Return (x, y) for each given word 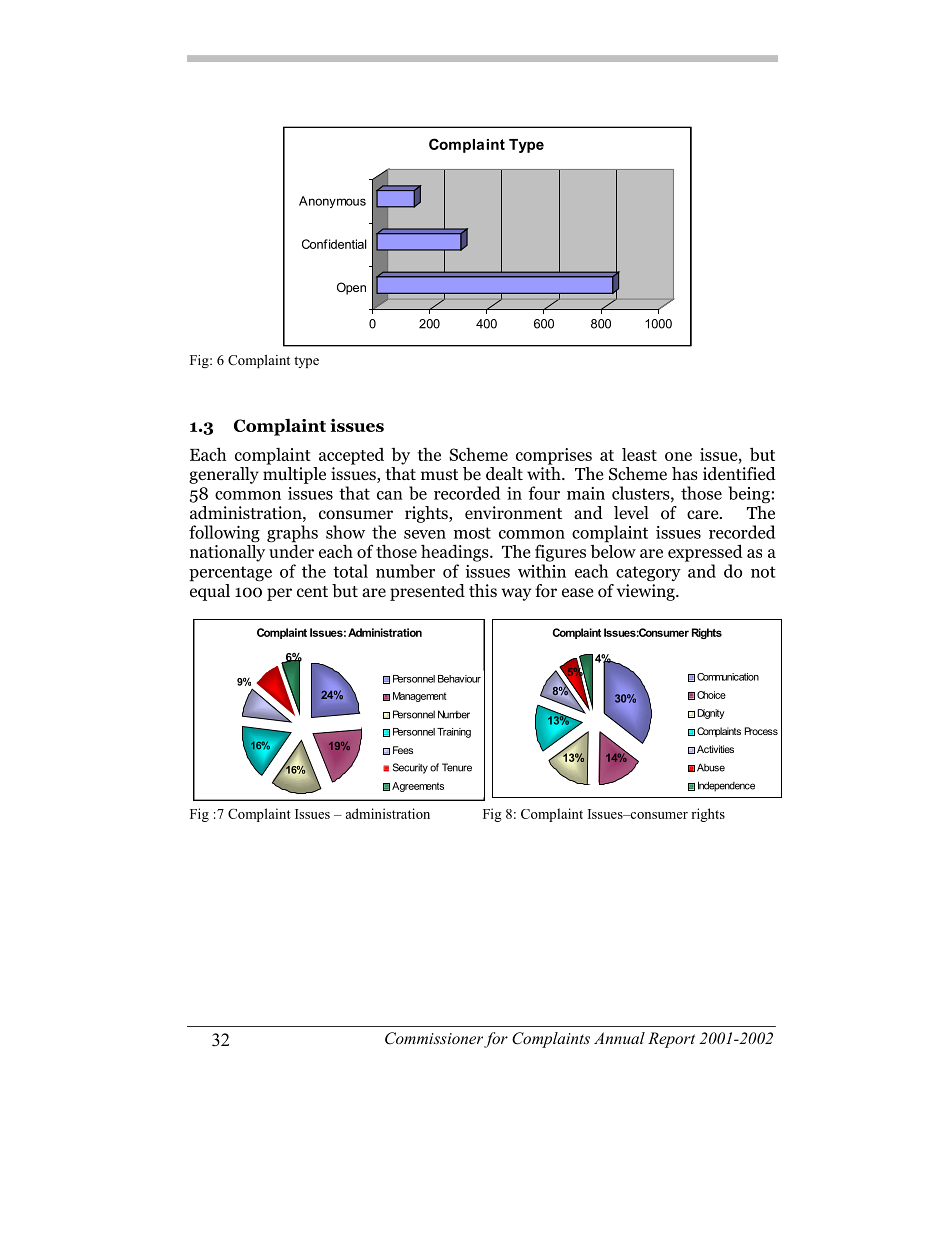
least (639, 454)
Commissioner (434, 1038)
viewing (647, 592)
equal (210, 591)
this (483, 590)
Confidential (334, 244)
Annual (619, 1038)
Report (671, 1040)
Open (351, 288)
